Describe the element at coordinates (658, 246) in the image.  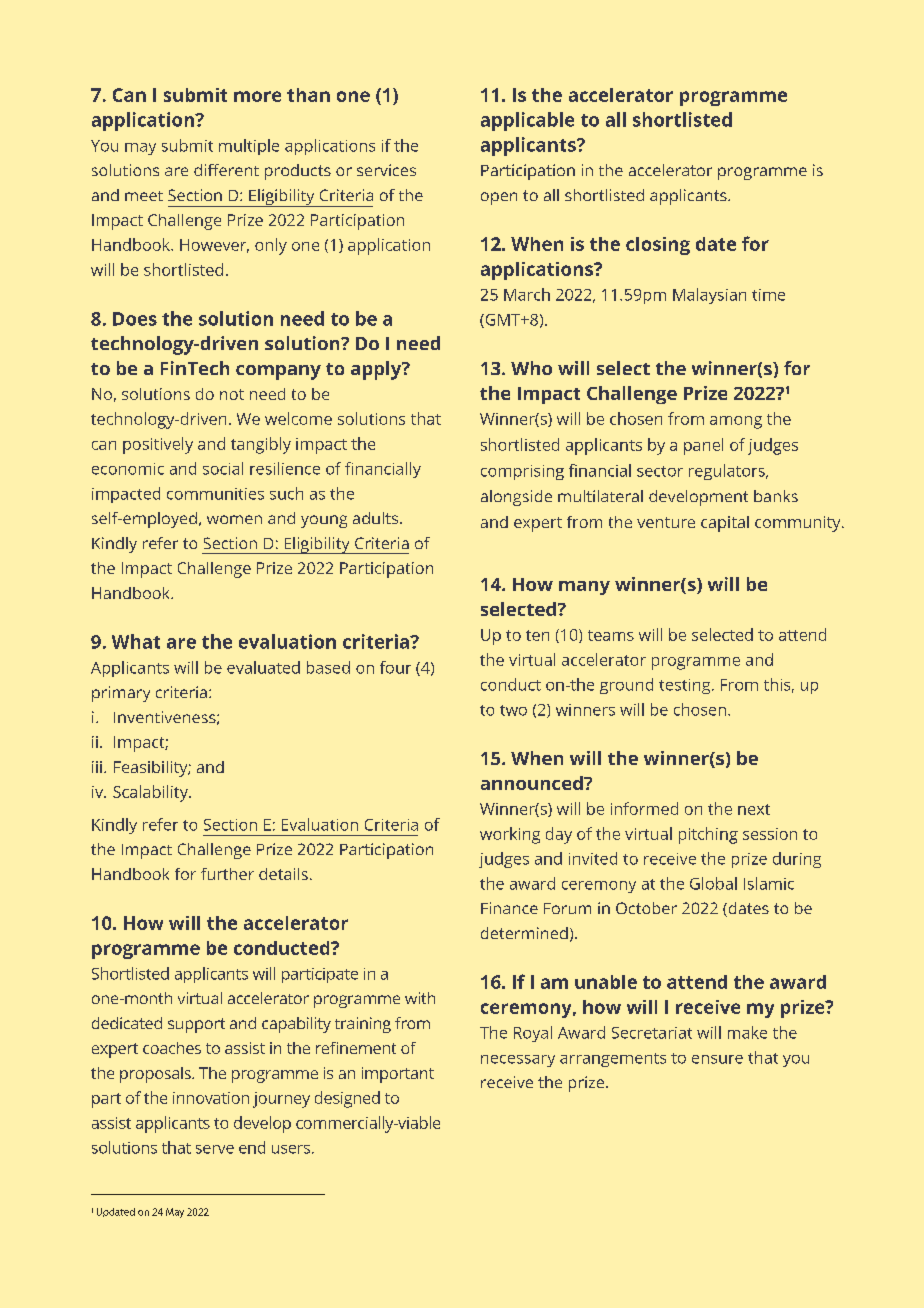
I see `closing` at that location.
